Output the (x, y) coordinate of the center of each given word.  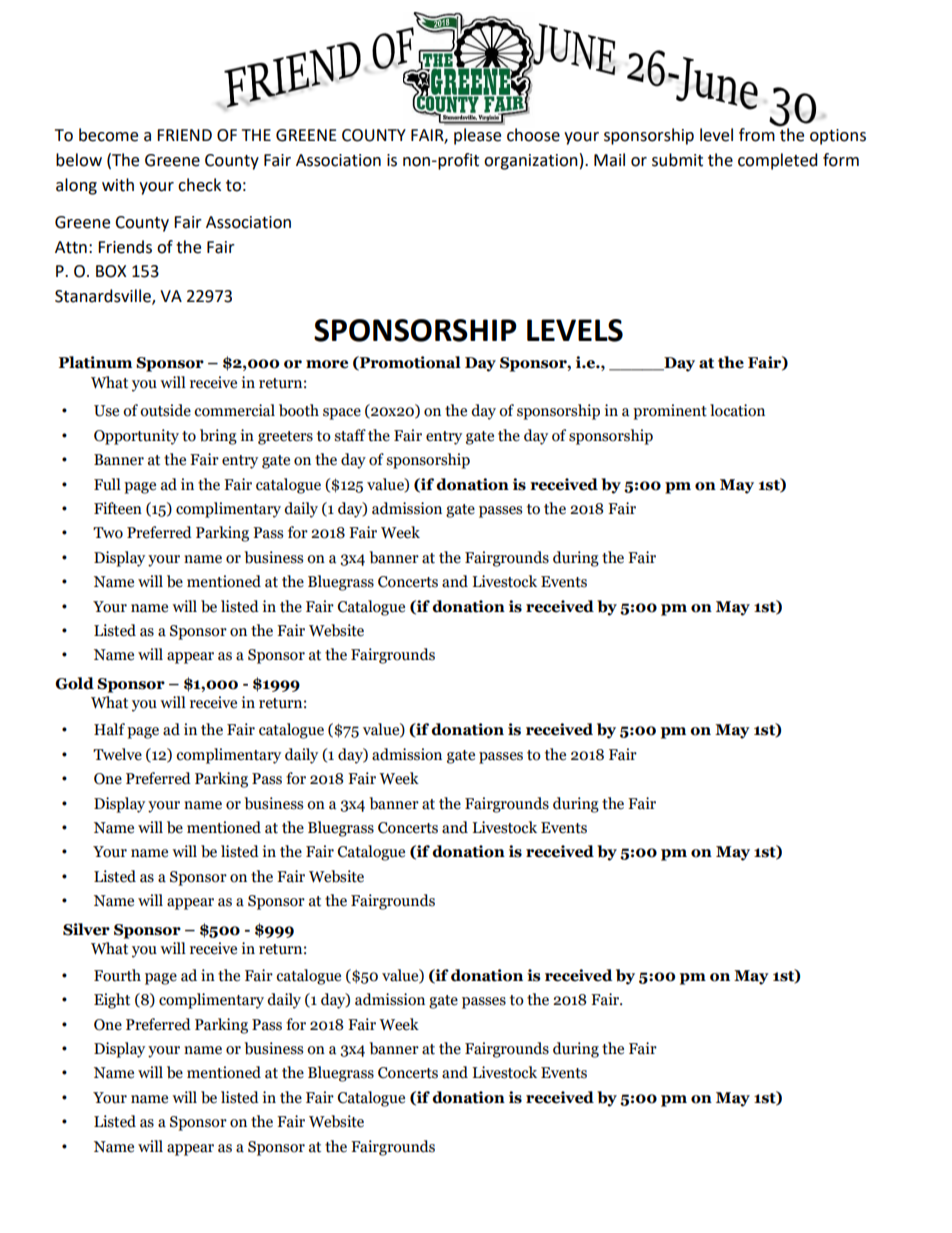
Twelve (117, 754)
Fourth (117, 975)
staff (350, 435)
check (199, 185)
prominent (670, 412)
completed (778, 161)
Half (109, 729)
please (477, 136)
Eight (112, 1001)
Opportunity (136, 437)
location (737, 410)
